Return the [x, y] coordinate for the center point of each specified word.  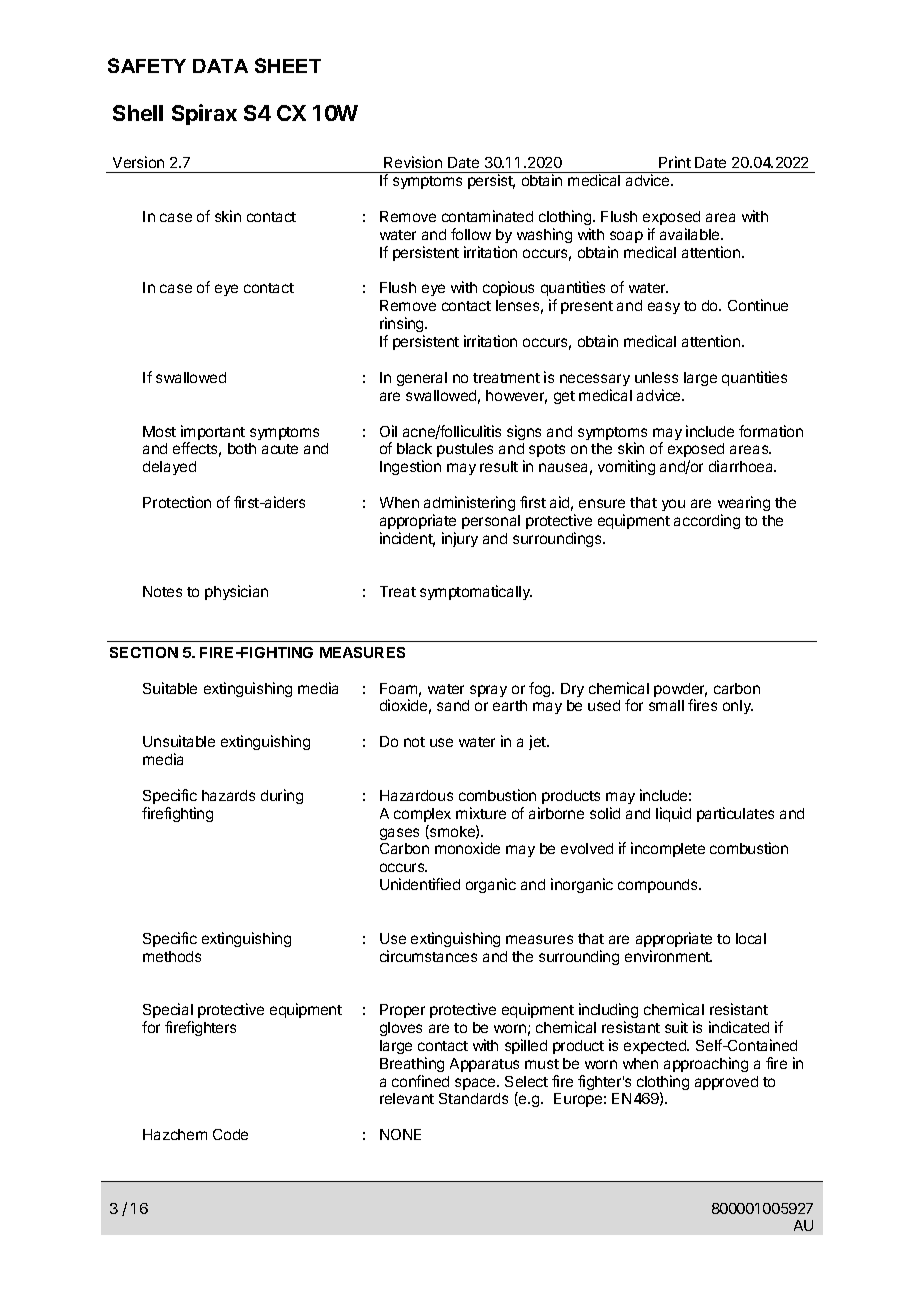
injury [460, 539]
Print [675, 162]
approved [726, 1083]
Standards [473, 1098]
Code [230, 1134]
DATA [220, 66]
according [707, 521]
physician [236, 592]
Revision [413, 162]
